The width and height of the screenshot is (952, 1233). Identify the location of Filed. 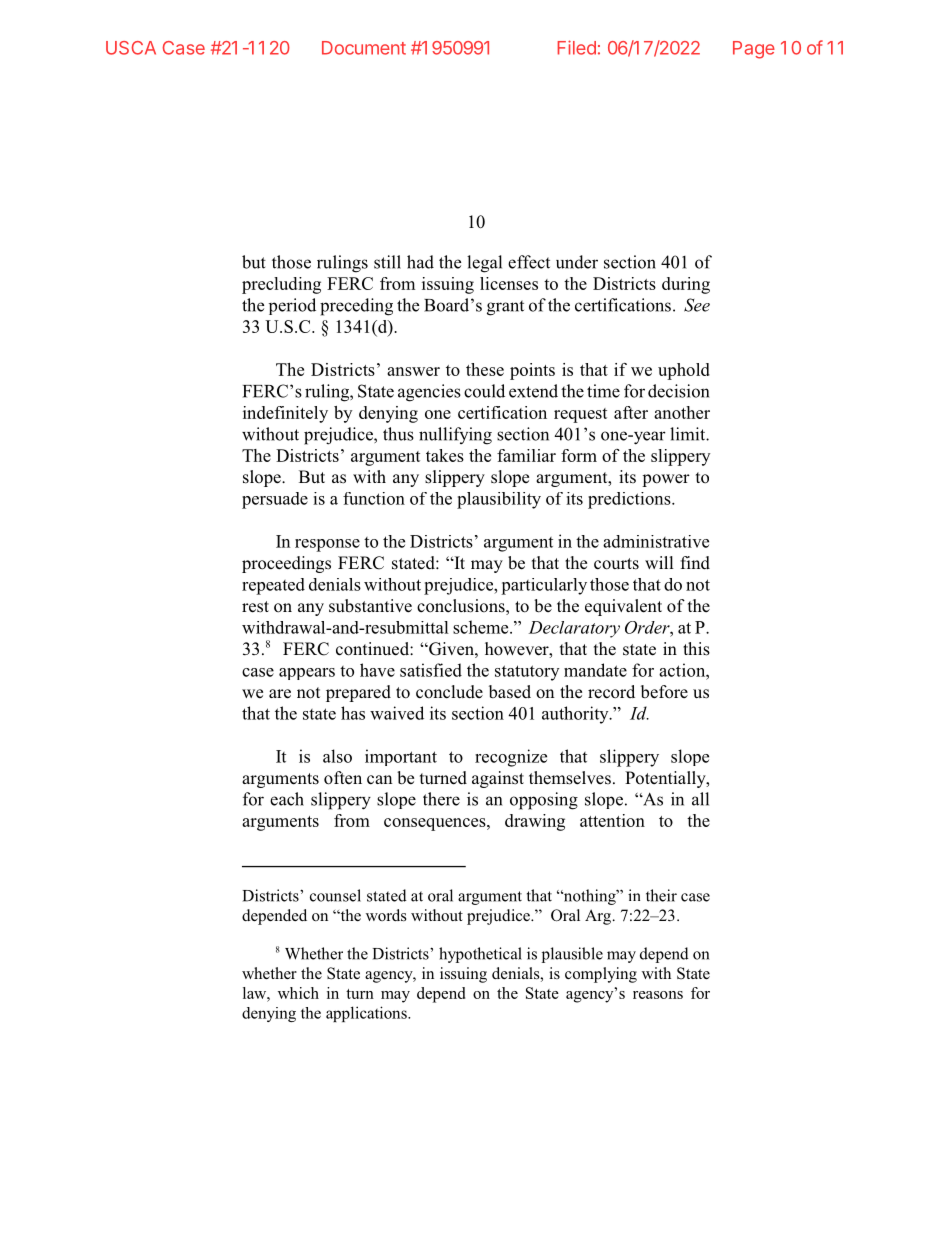
(576, 47).
